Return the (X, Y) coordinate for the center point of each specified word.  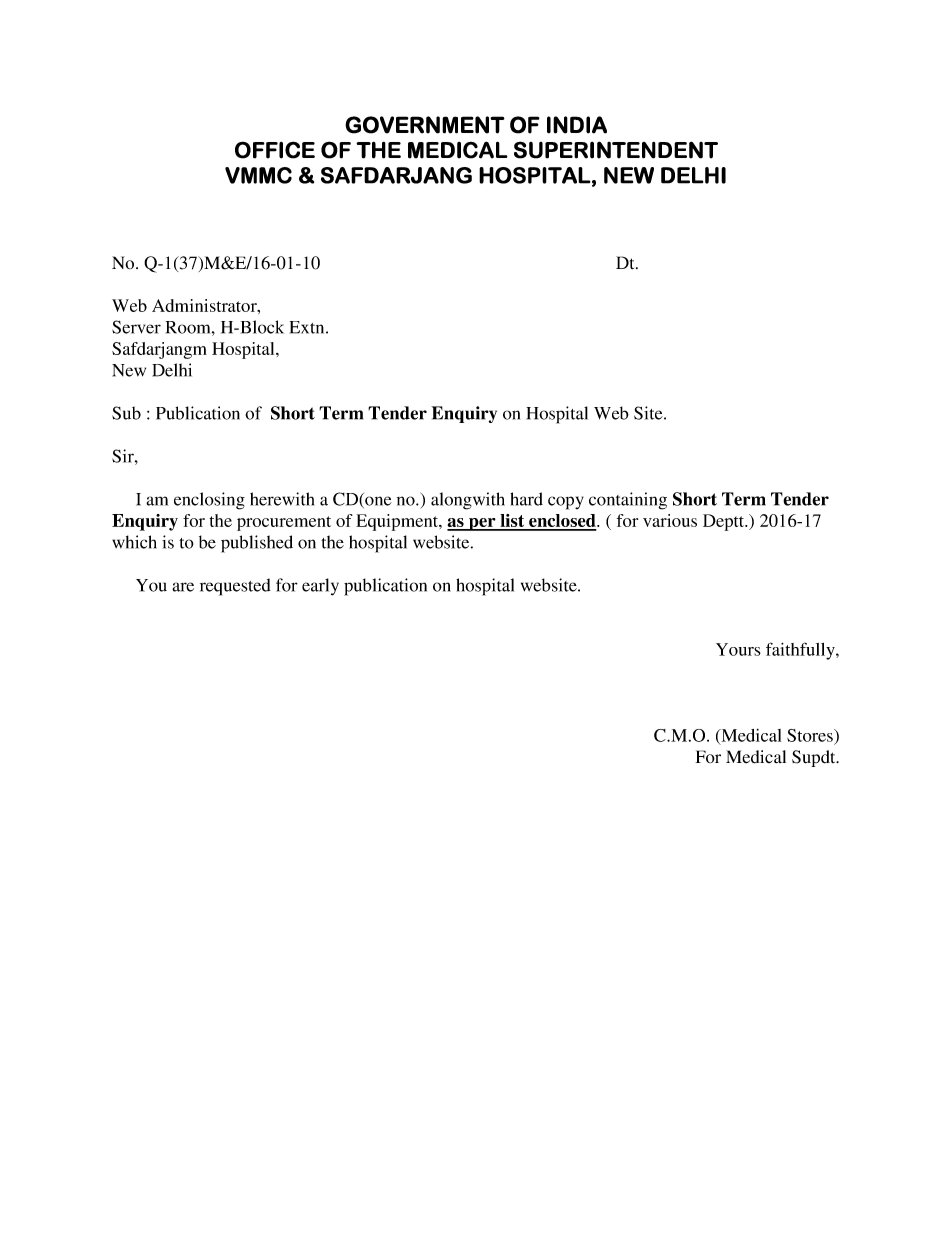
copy (566, 503)
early (320, 587)
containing (628, 501)
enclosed (562, 522)
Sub (126, 413)
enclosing (209, 501)
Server (136, 327)
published (257, 544)
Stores (811, 735)
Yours (738, 649)
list (512, 522)
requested (235, 587)
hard (526, 499)
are (183, 587)
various (670, 520)
